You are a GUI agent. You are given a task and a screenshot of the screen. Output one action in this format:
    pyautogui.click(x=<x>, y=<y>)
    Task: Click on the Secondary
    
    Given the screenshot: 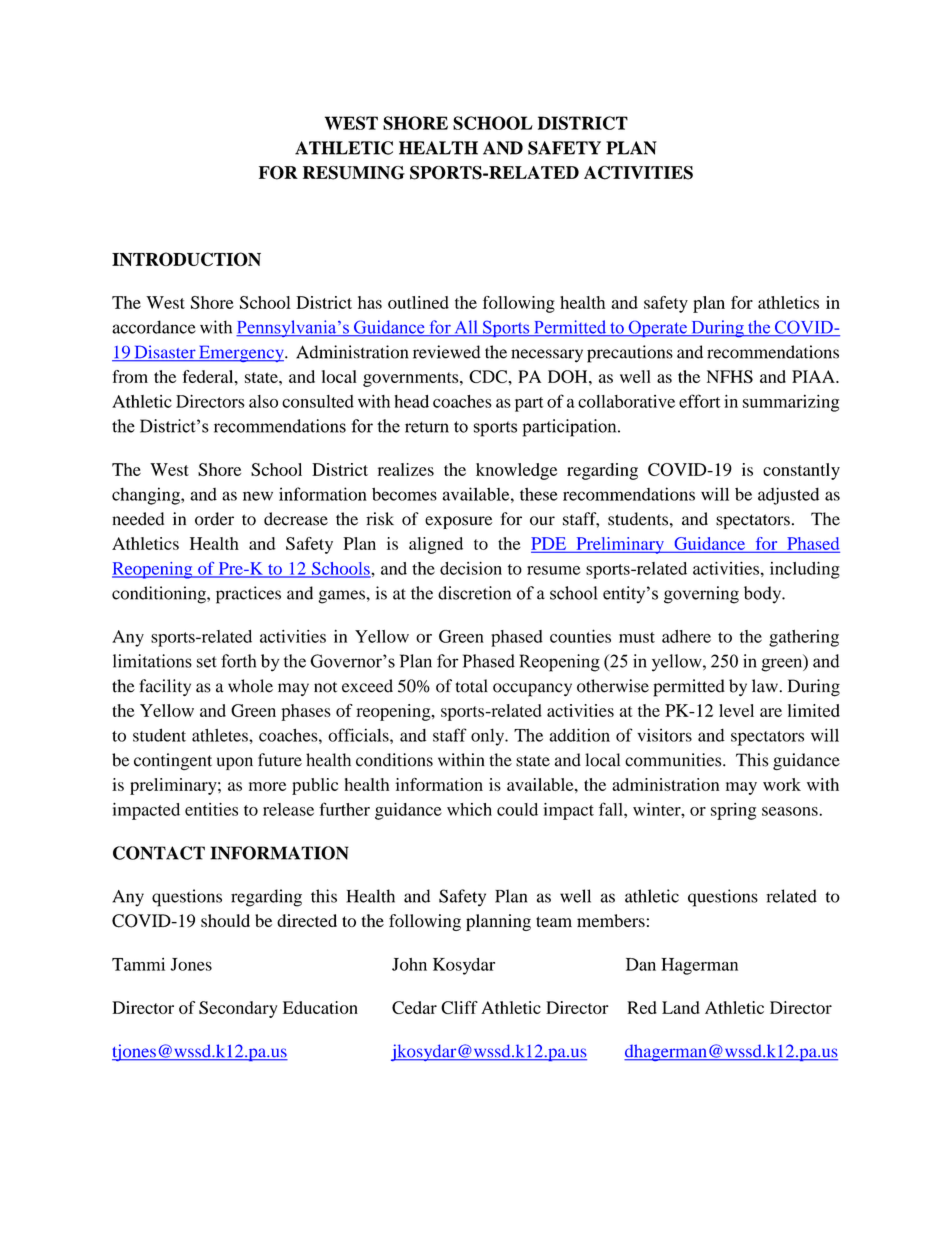 What is the action you would take?
    pyautogui.click(x=238, y=1009)
